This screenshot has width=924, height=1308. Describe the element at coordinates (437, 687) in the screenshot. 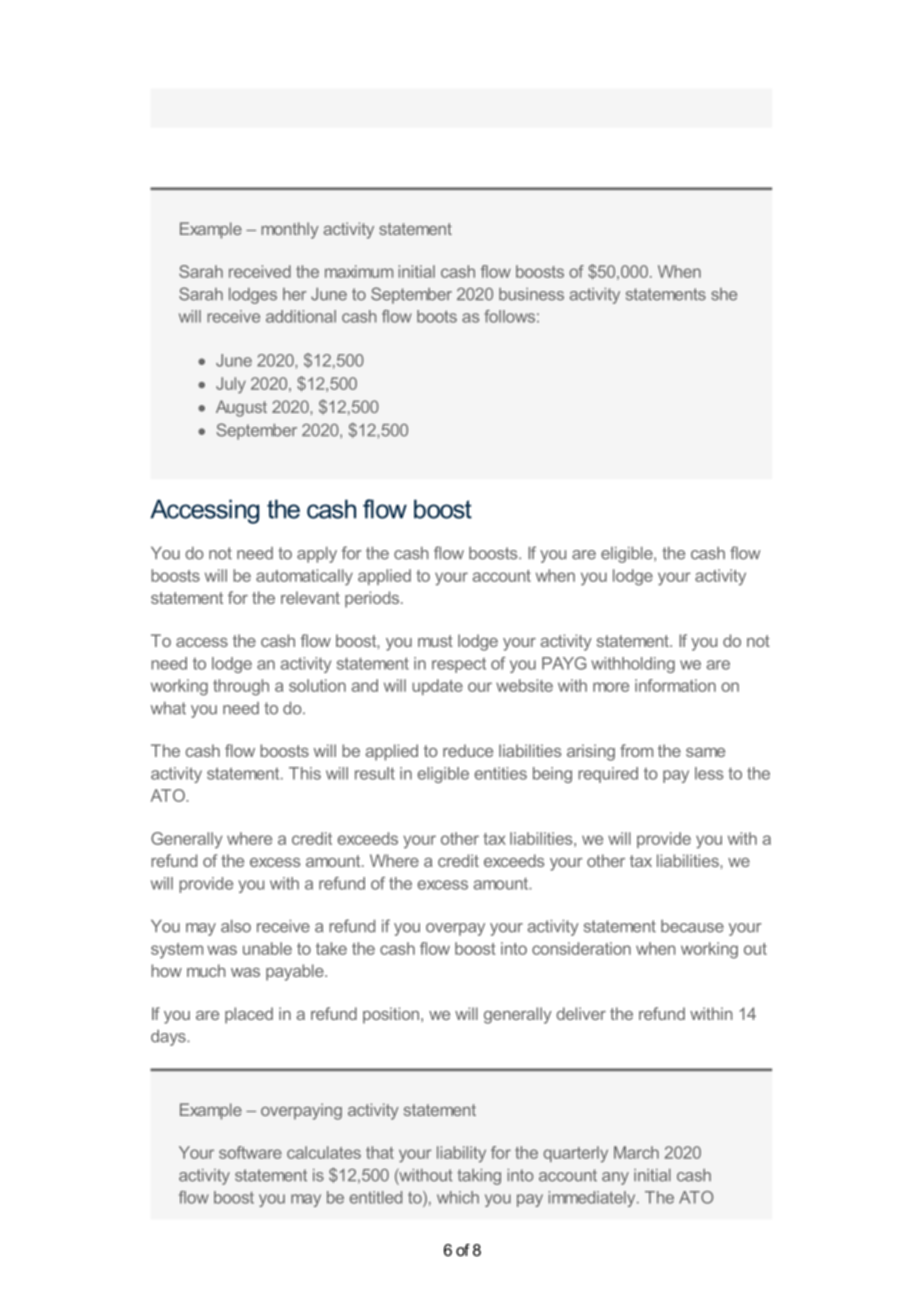

I see `update` at that location.
